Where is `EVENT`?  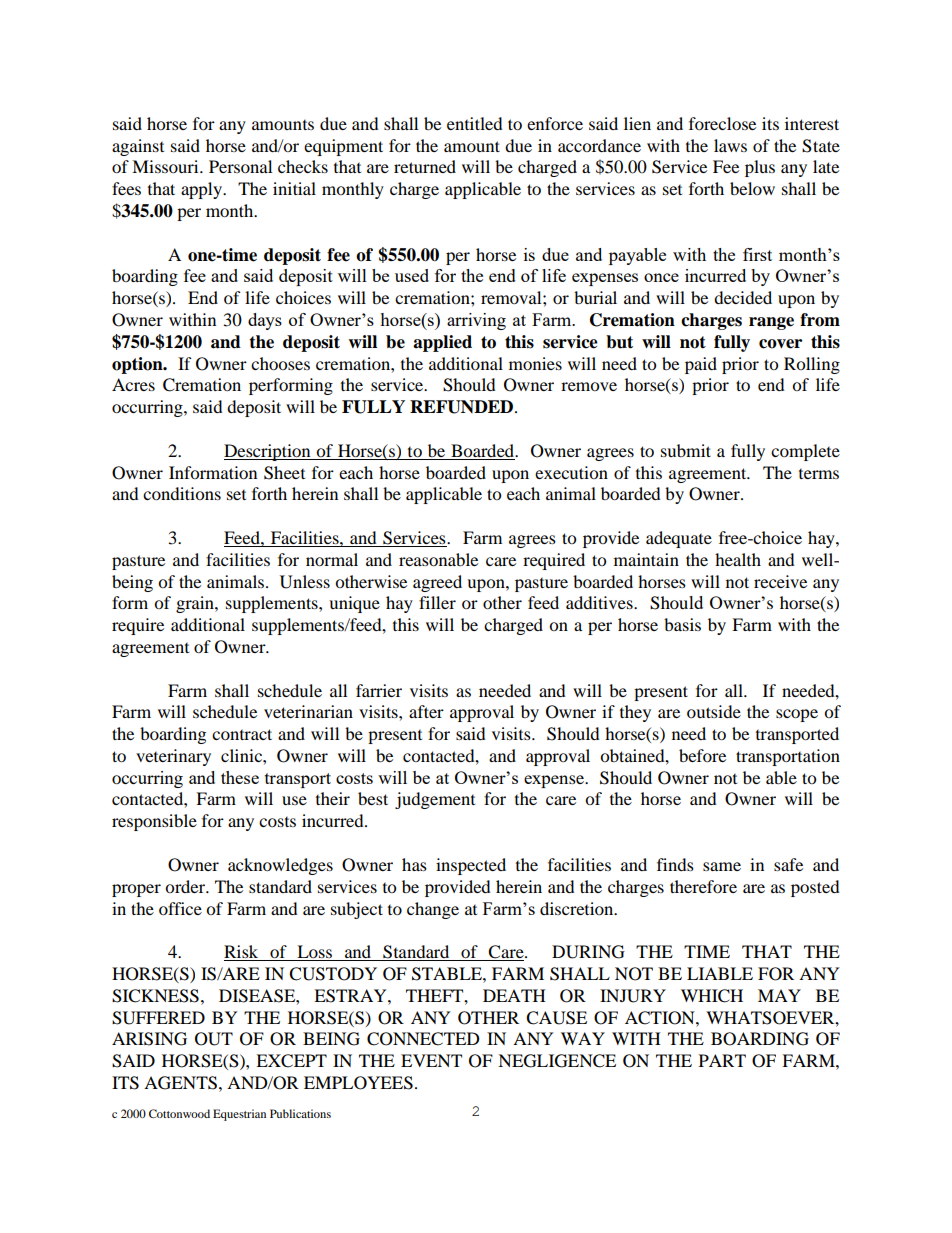 EVENT is located at coordinates (431, 1060).
